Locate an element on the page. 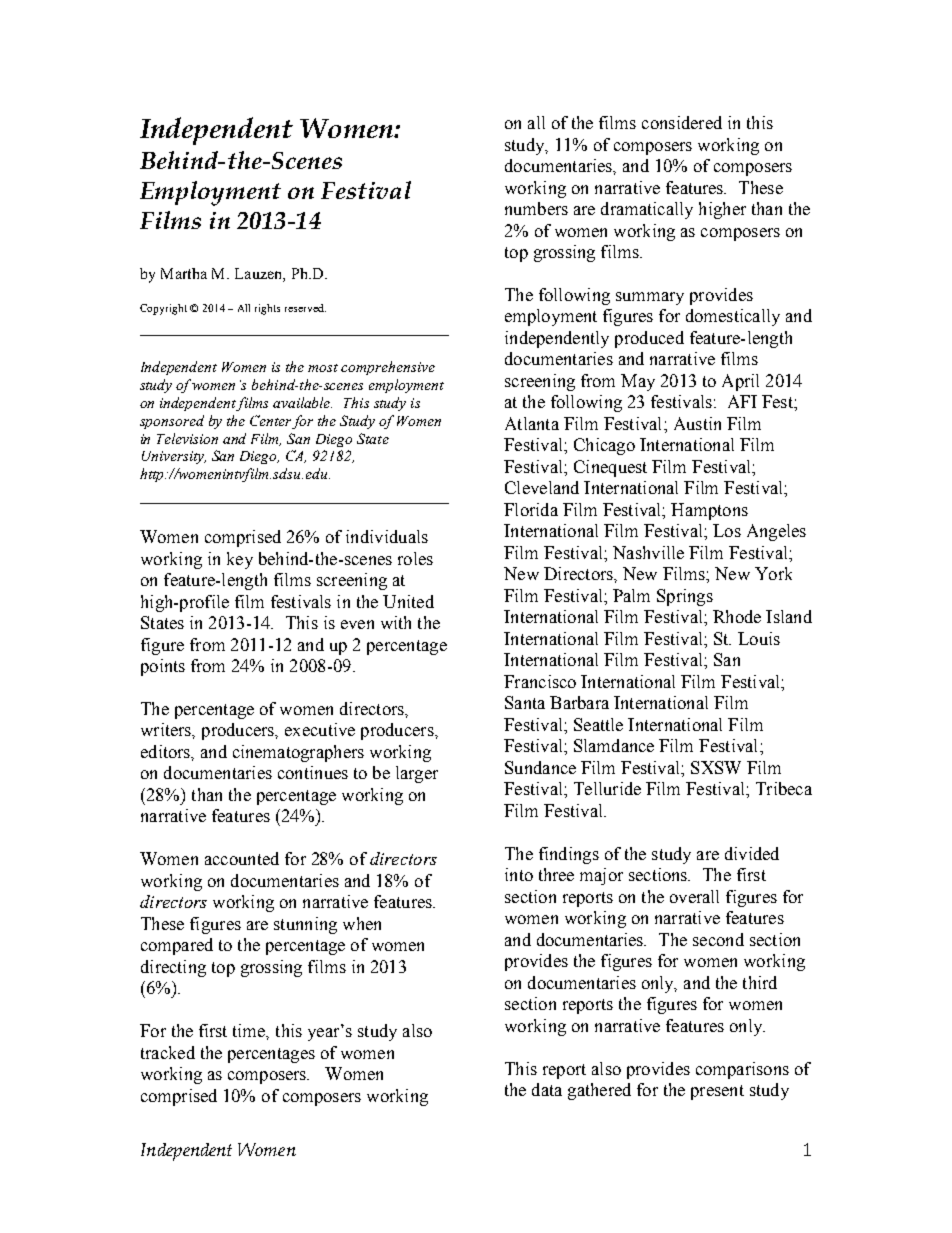 This document has width=952, height=1233. April is located at coordinates (740, 382).
